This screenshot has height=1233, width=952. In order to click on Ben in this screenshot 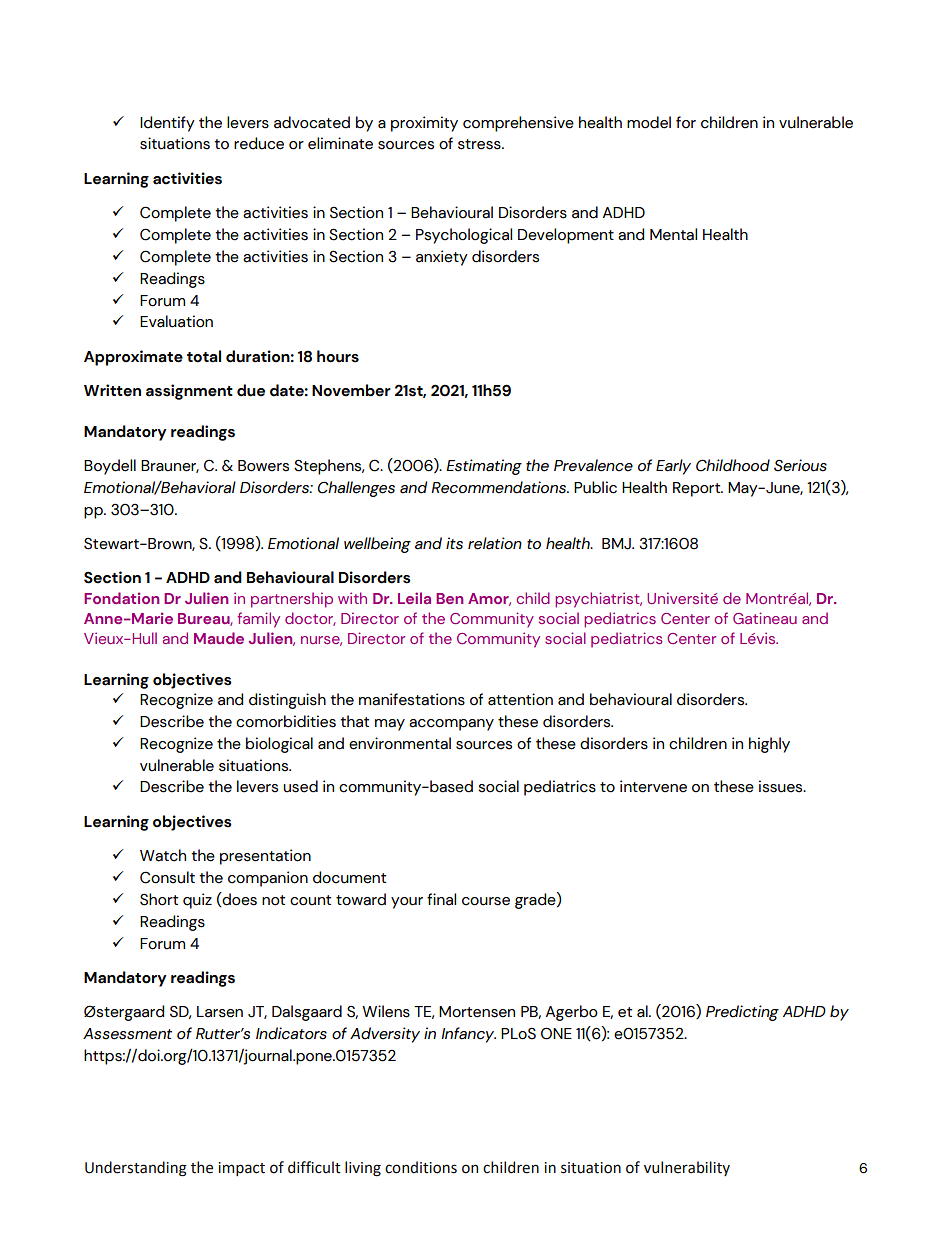, I will do `click(449, 598)`.
